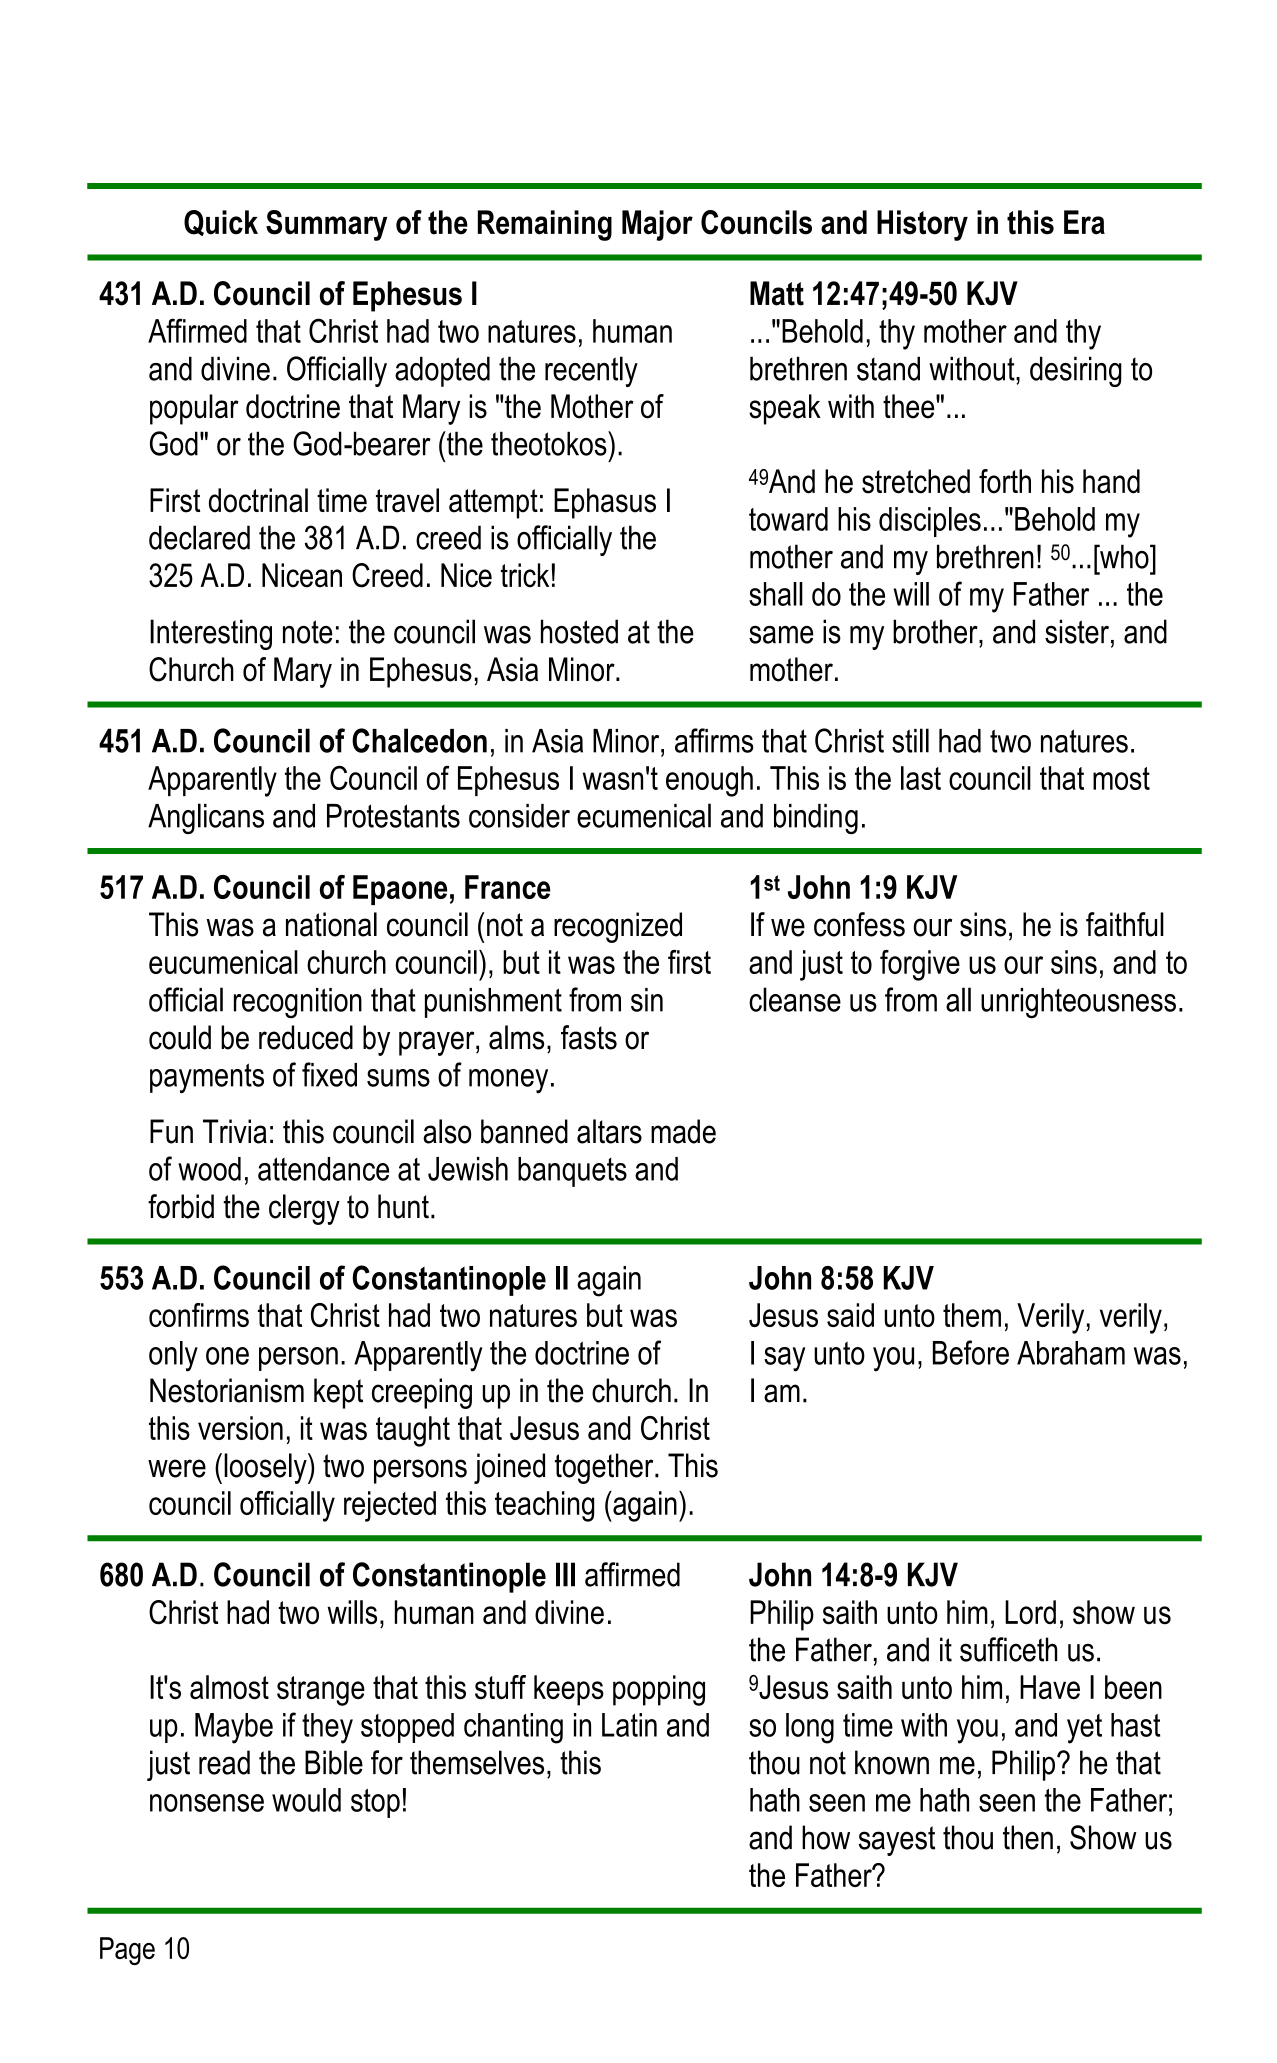  I want to click on Latin, so click(629, 1725).
